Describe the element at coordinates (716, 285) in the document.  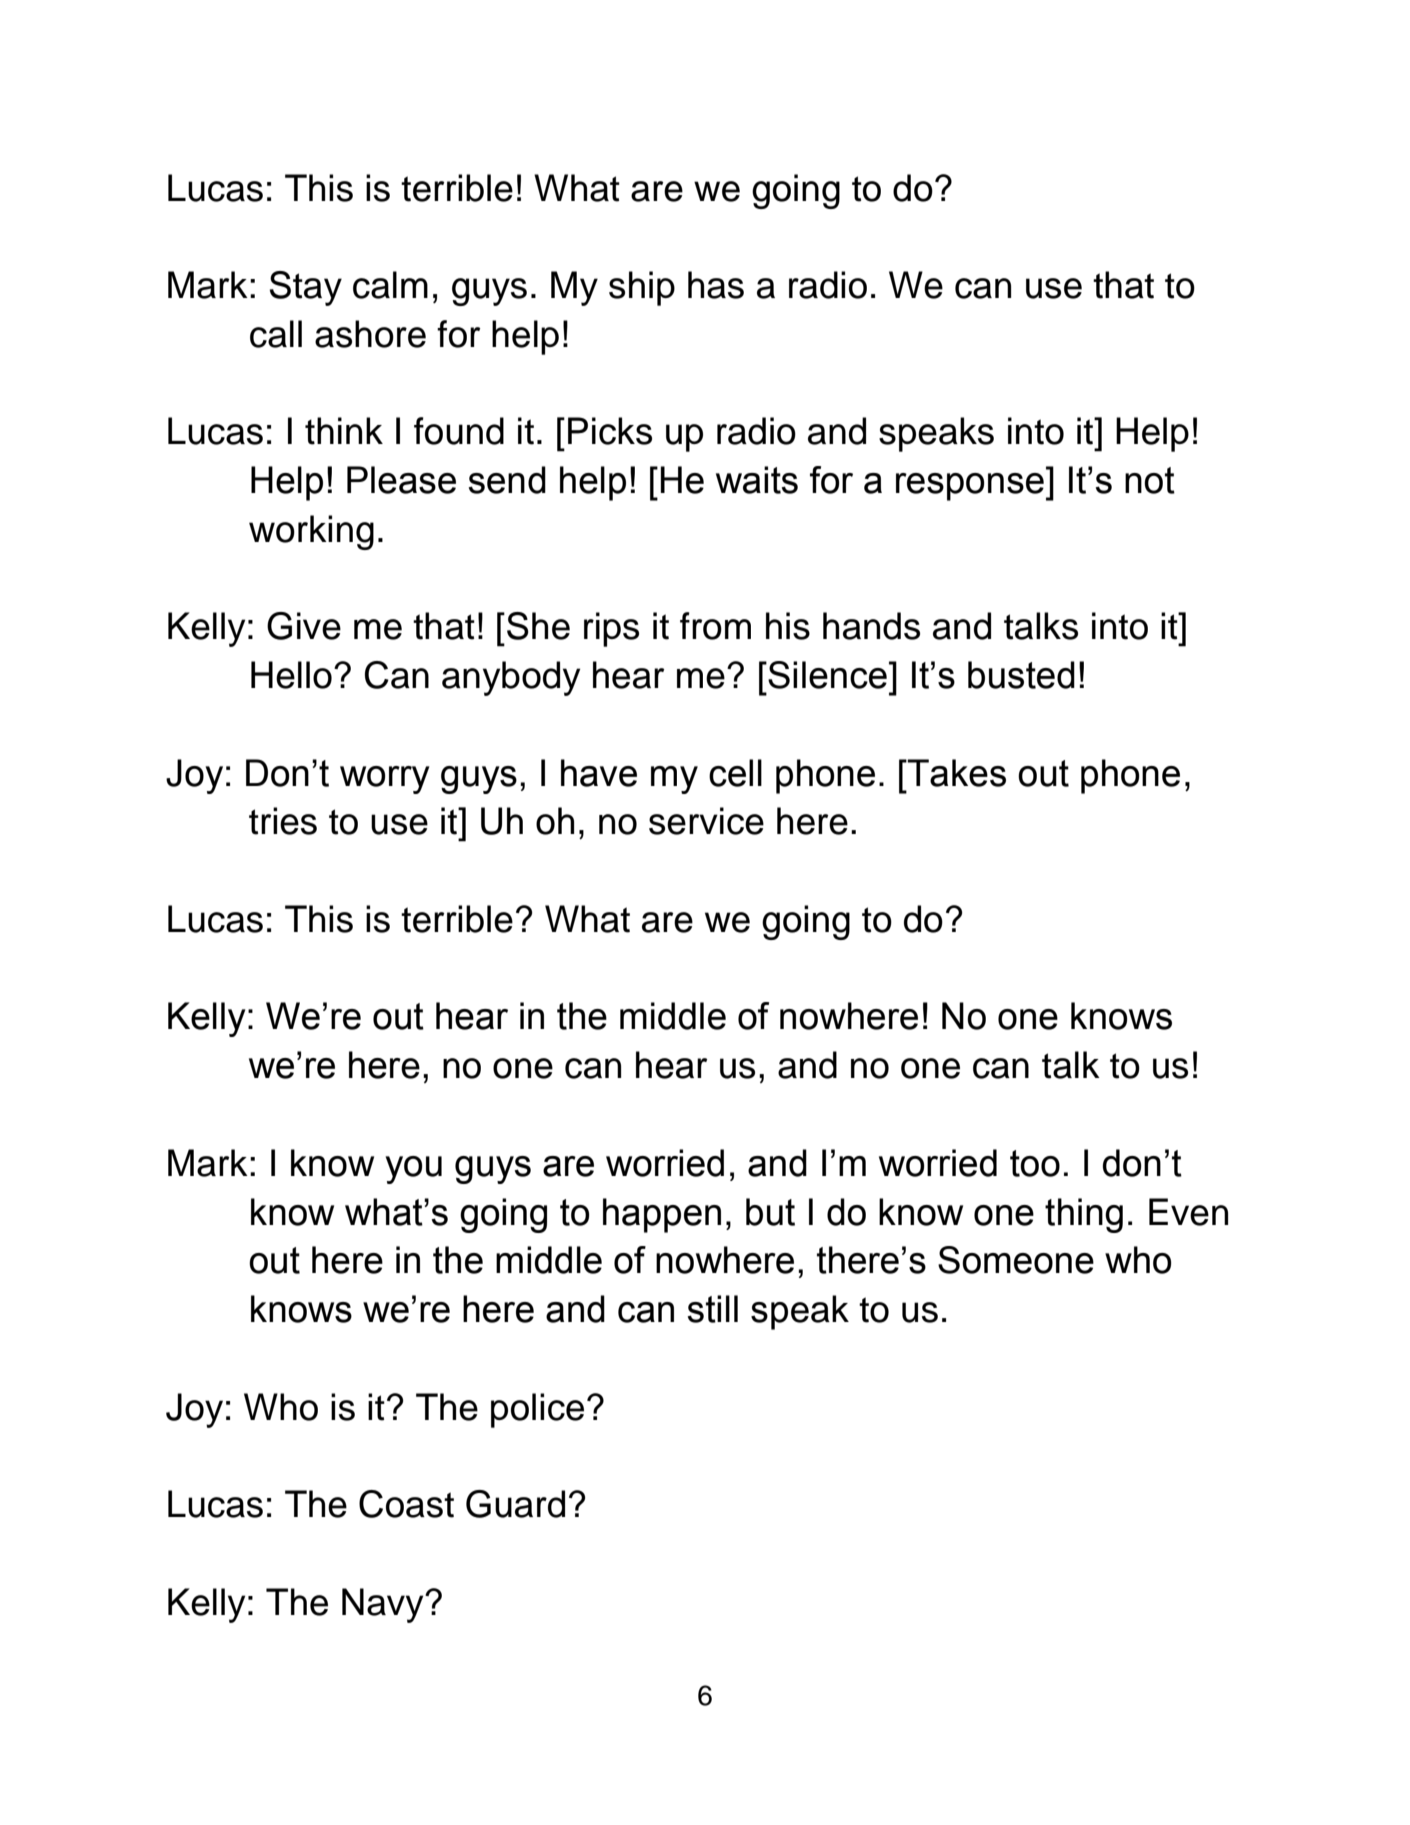
I see `has` at that location.
